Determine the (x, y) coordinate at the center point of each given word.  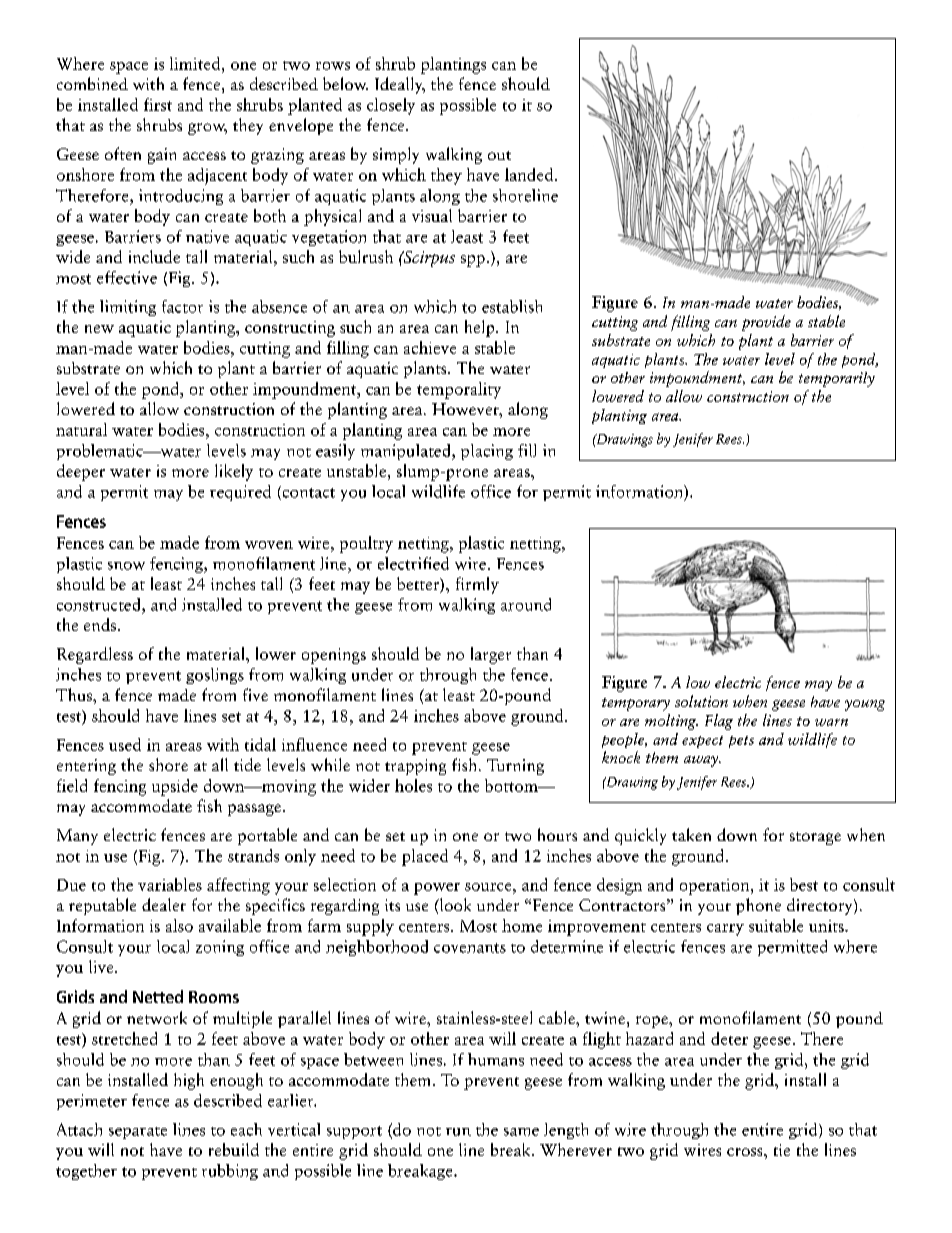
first (158, 104)
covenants (470, 948)
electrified (413, 563)
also (179, 925)
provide (766, 323)
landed (530, 174)
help (481, 328)
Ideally (400, 85)
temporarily (837, 379)
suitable (776, 925)
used (125, 744)
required (240, 493)
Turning (515, 767)
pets (741, 742)
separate (138, 1133)
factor (182, 306)
